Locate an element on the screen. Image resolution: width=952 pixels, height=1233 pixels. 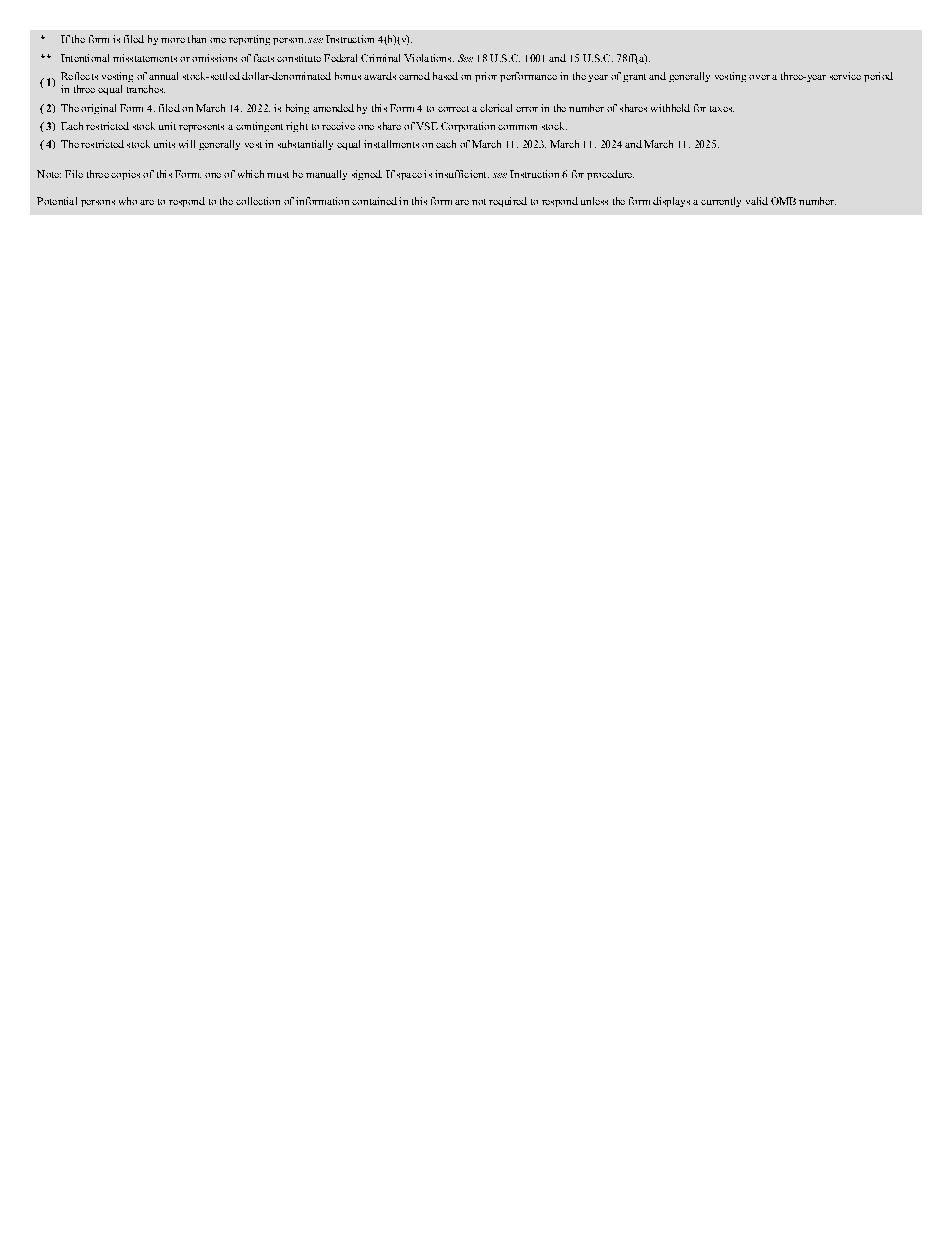
service is located at coordinates (845, 76).
